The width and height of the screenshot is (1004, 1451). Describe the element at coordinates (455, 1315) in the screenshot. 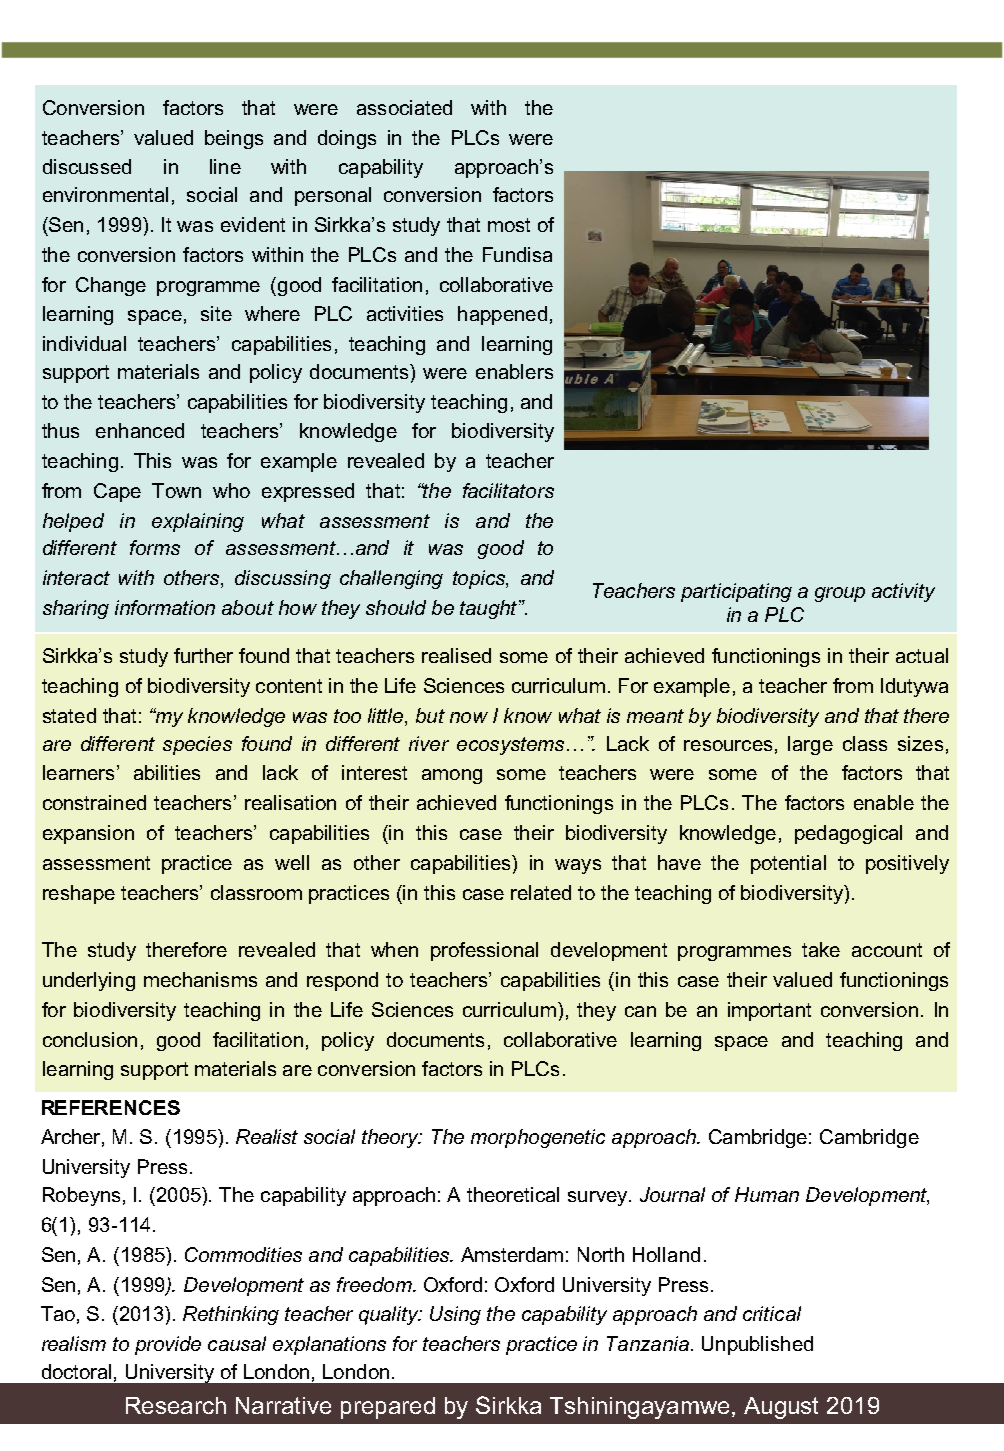

I see `Using` at that location.
